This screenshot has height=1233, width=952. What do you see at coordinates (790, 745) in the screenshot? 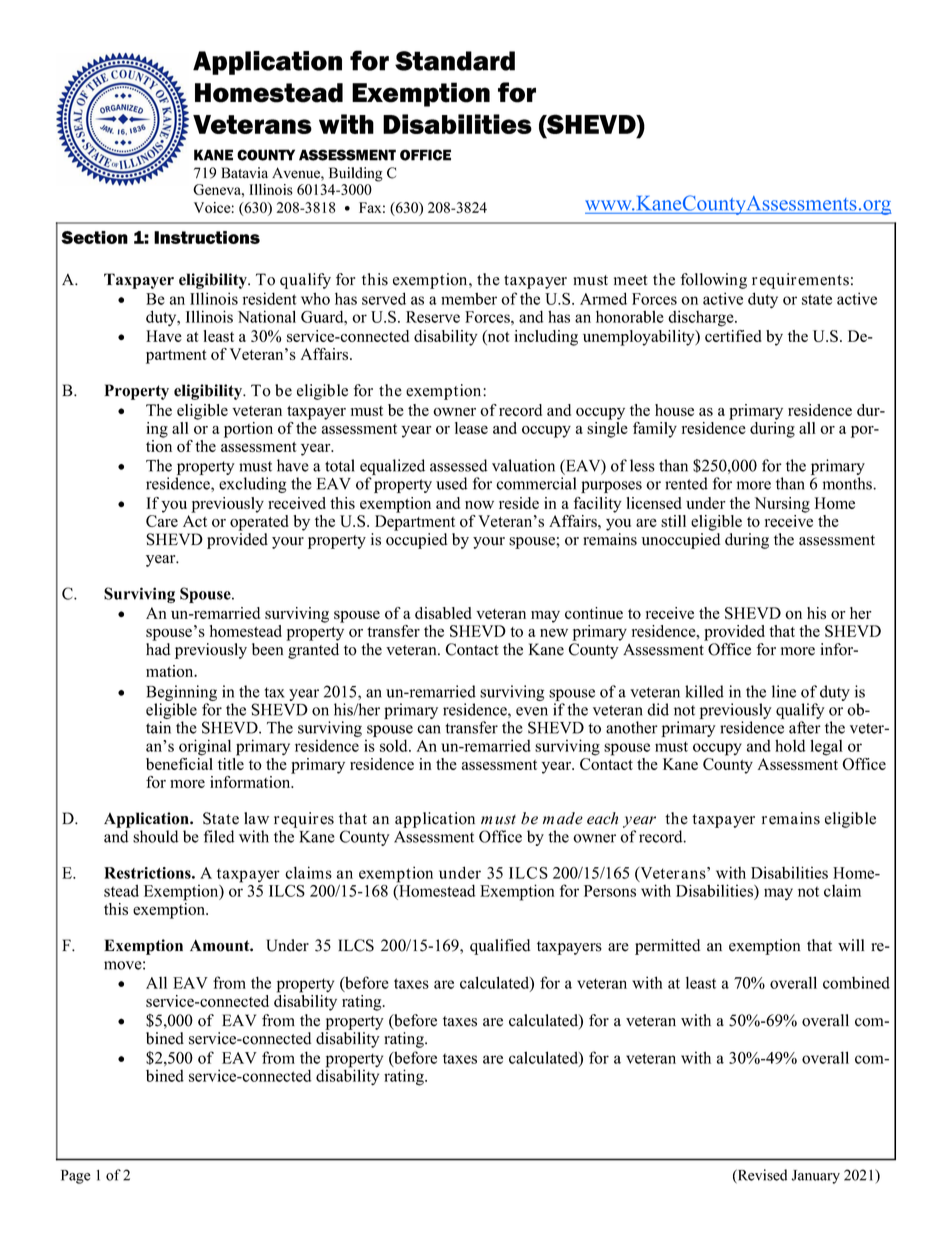
I see `hold` at bounding box center [790, 745].
